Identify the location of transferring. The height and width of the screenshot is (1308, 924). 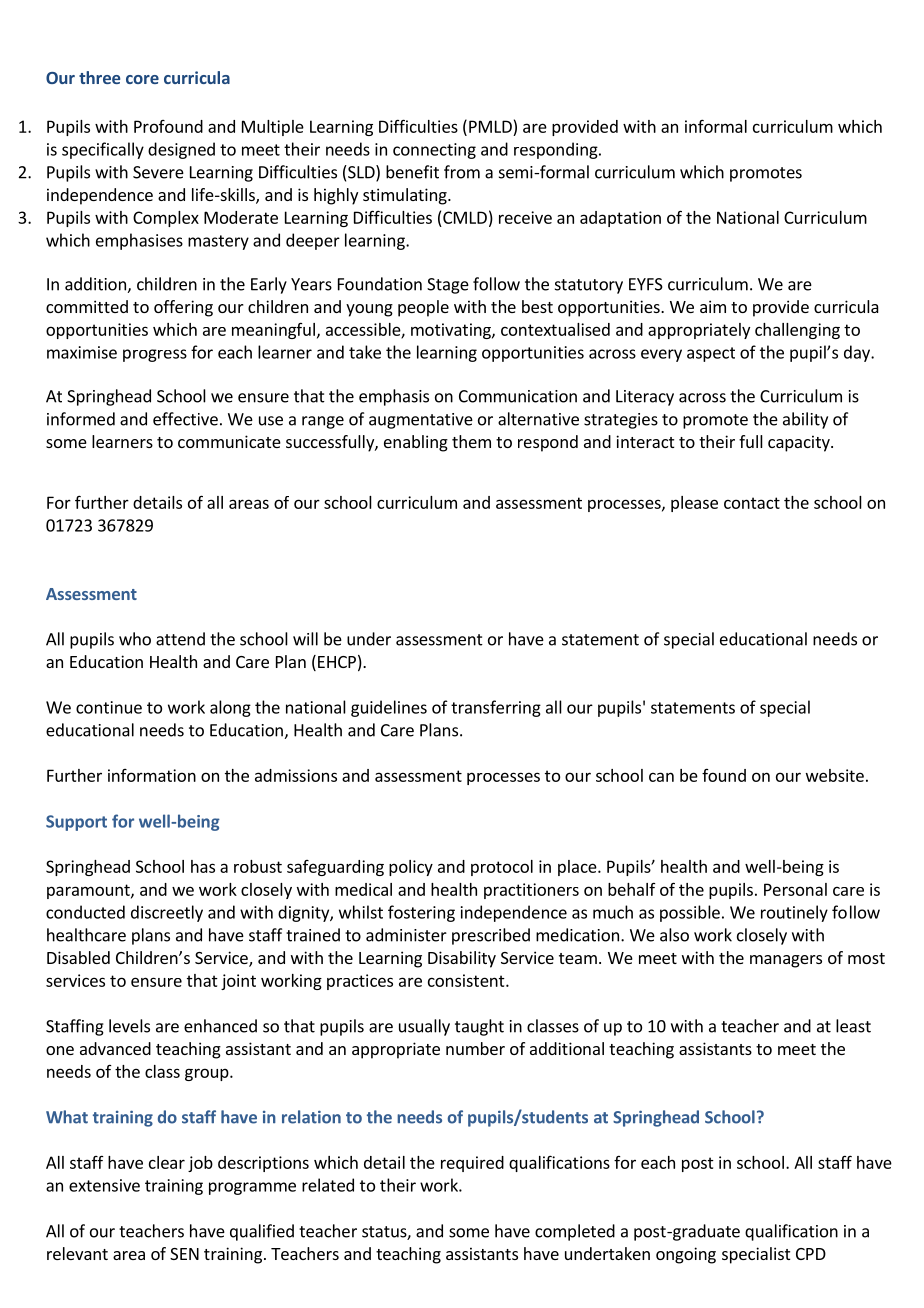
(496, 708).
